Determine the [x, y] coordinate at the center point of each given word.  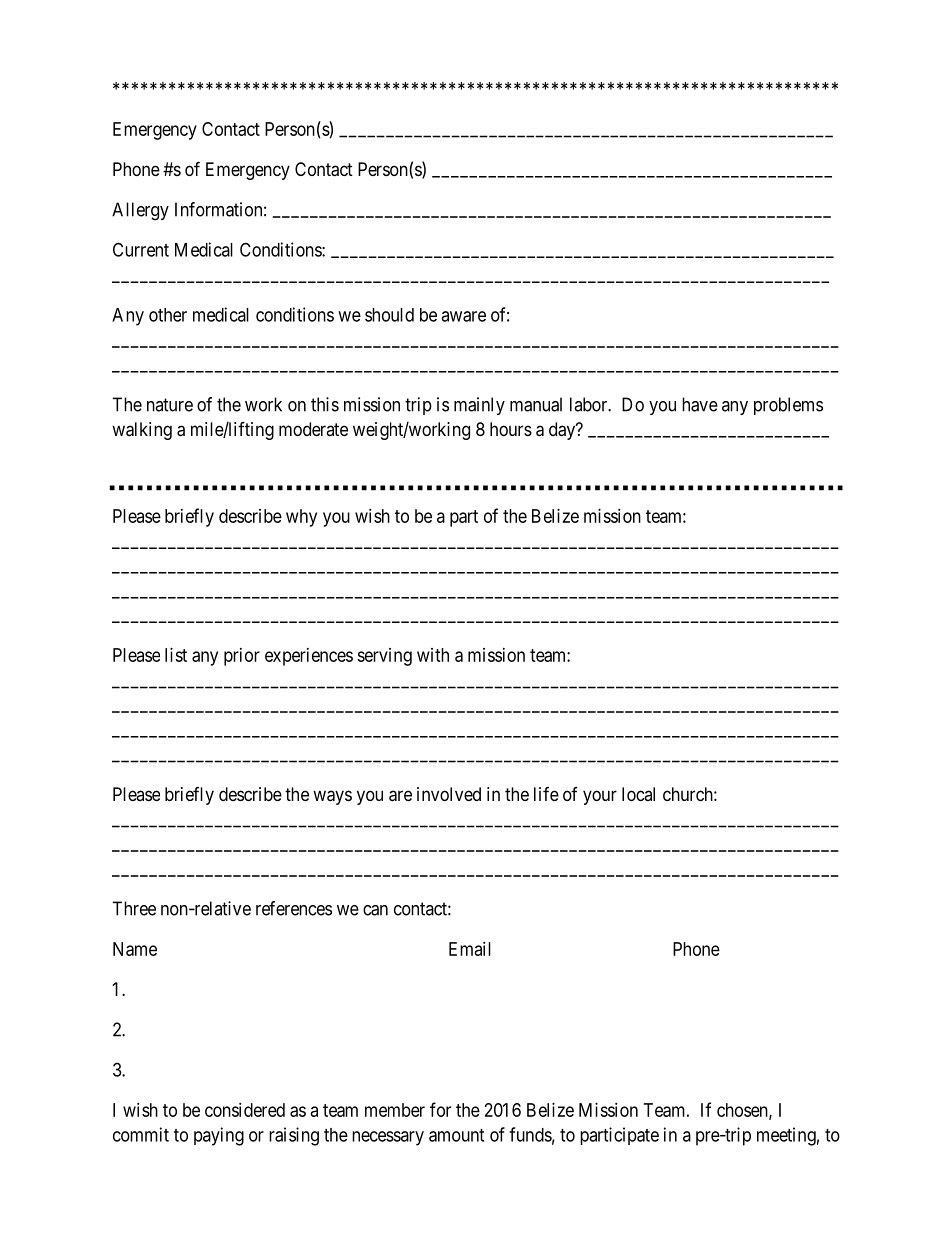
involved [449, 794]
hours [511, 429]
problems [788, 406]
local [638, 794]
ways [332, 797]
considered [245, 1110]
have [700, 404]
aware [463, 316]
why [301, 518]
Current [141, 249]
